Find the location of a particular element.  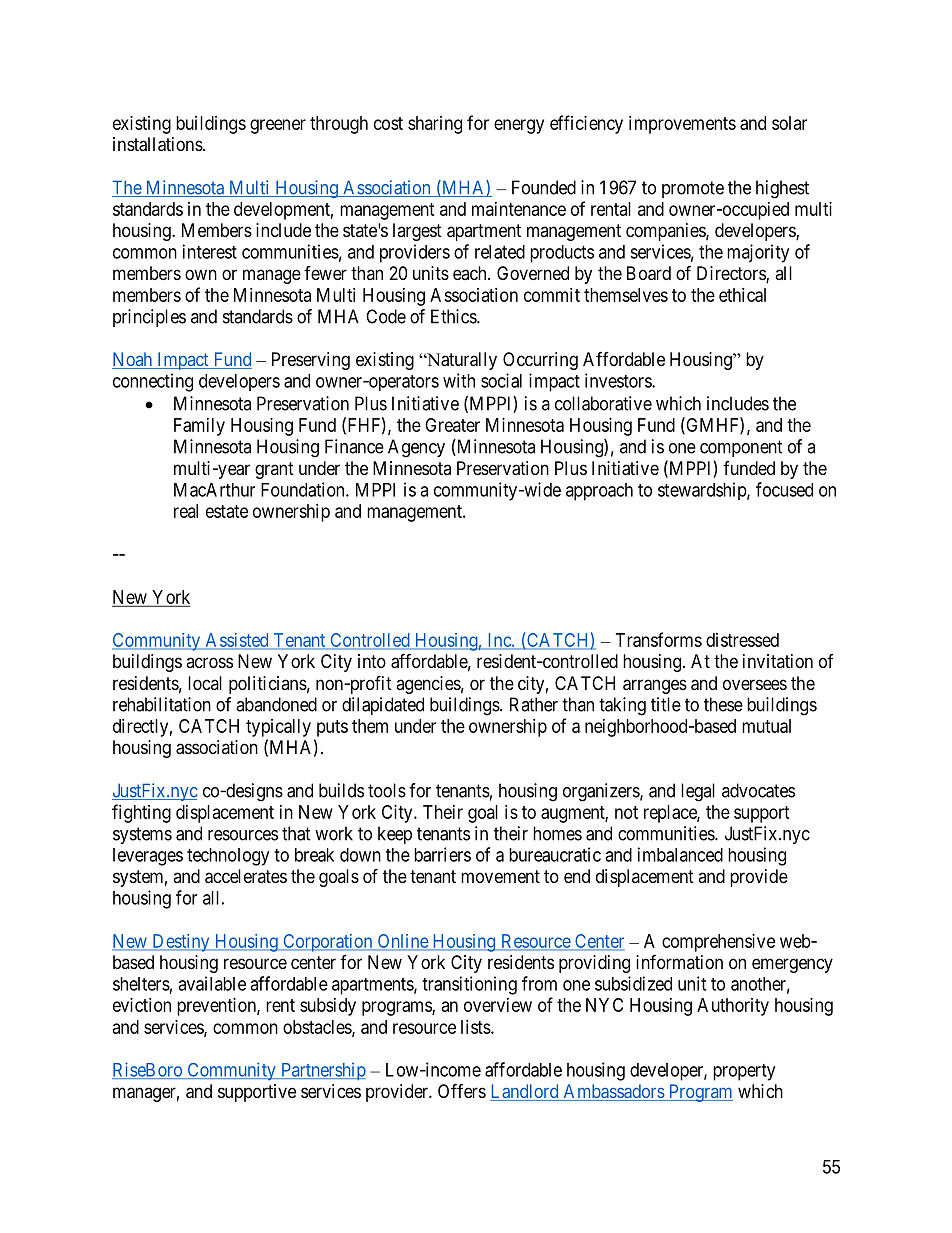

Assisted is located at coordinates (237, 641).
